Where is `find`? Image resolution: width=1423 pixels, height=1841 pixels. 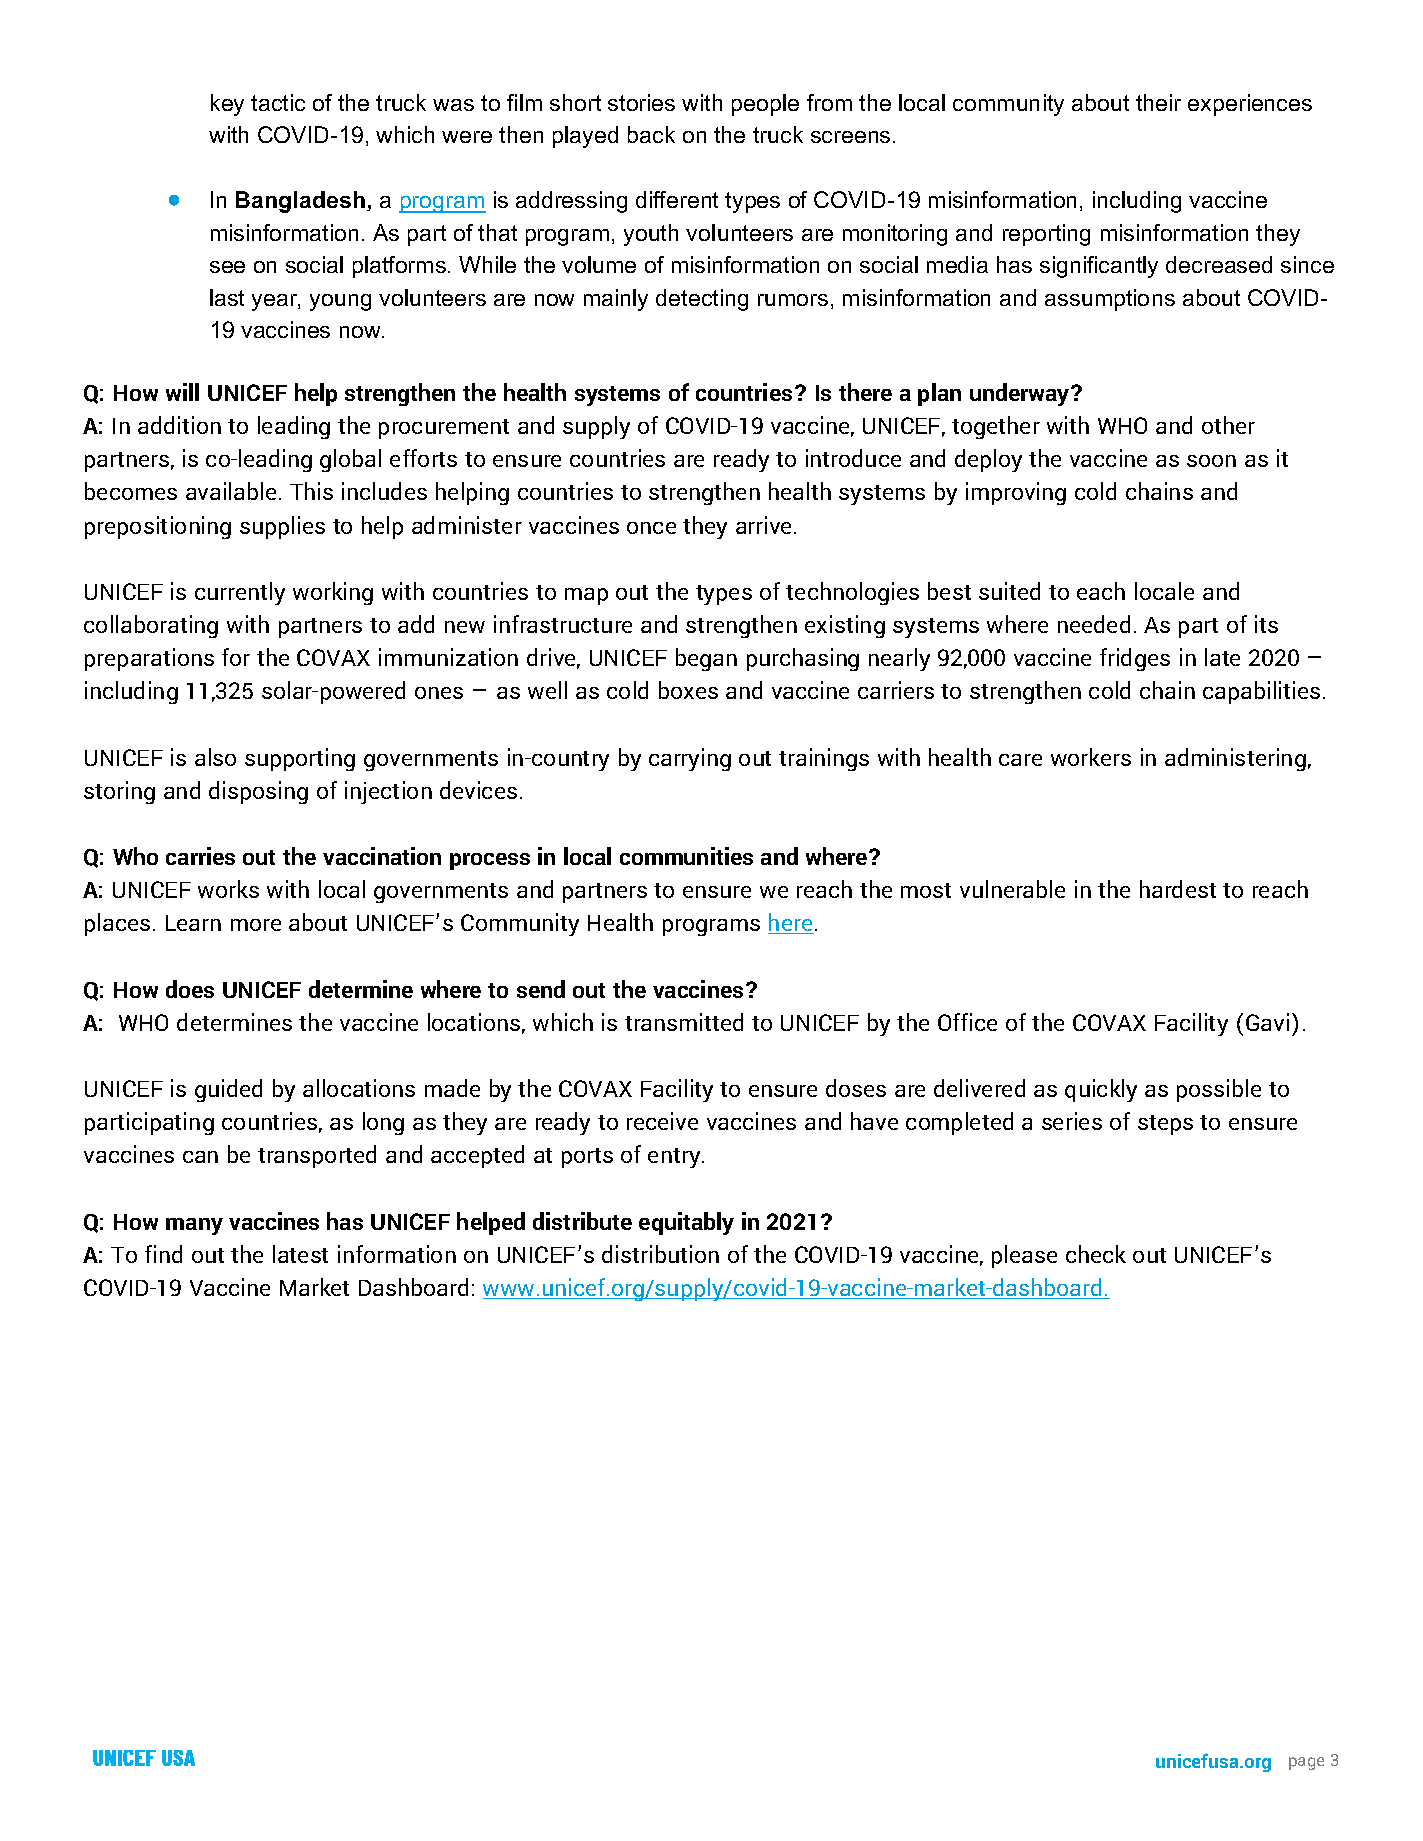
find is located at coordinates (163, 1254).
